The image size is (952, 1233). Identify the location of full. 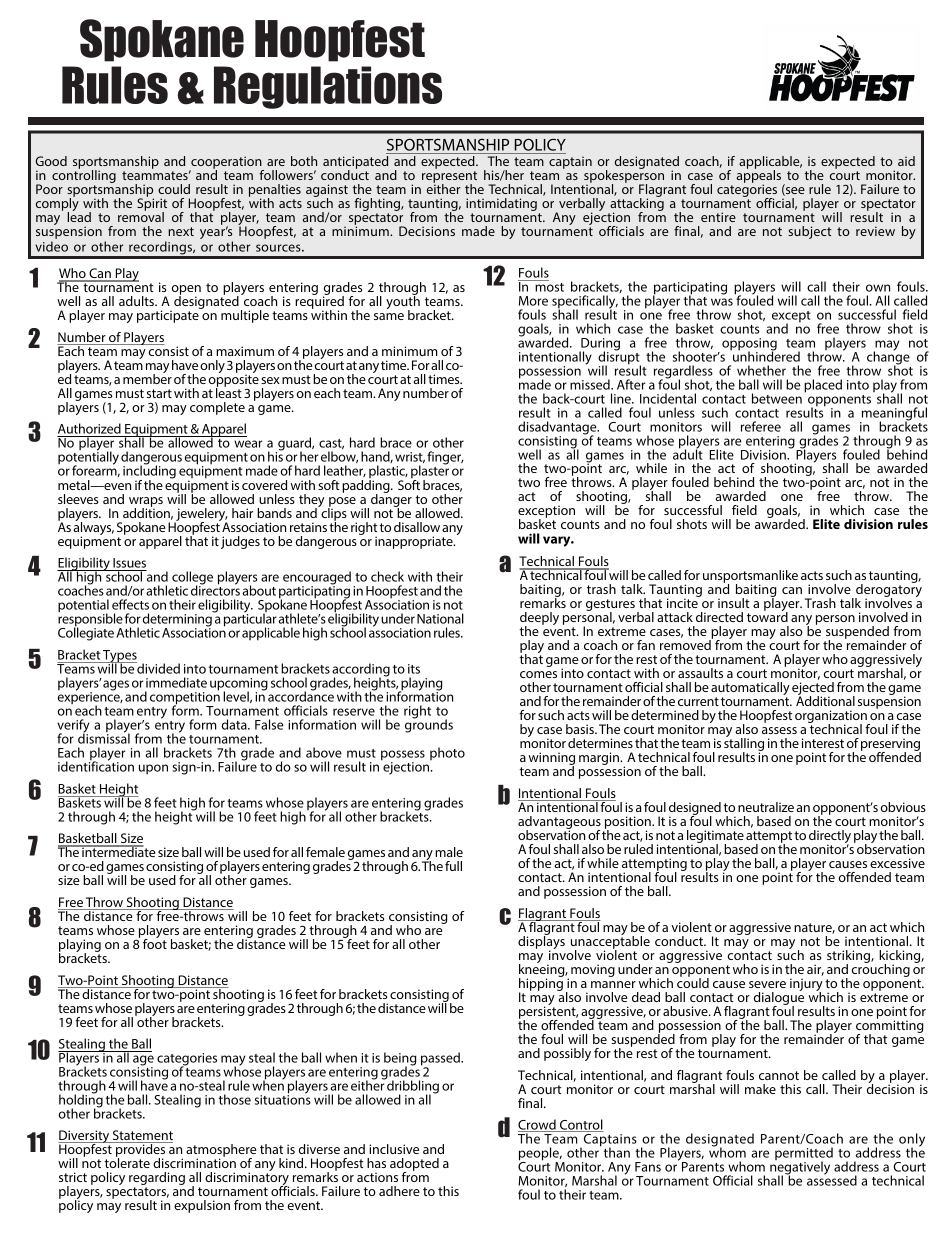
(453, 866).
